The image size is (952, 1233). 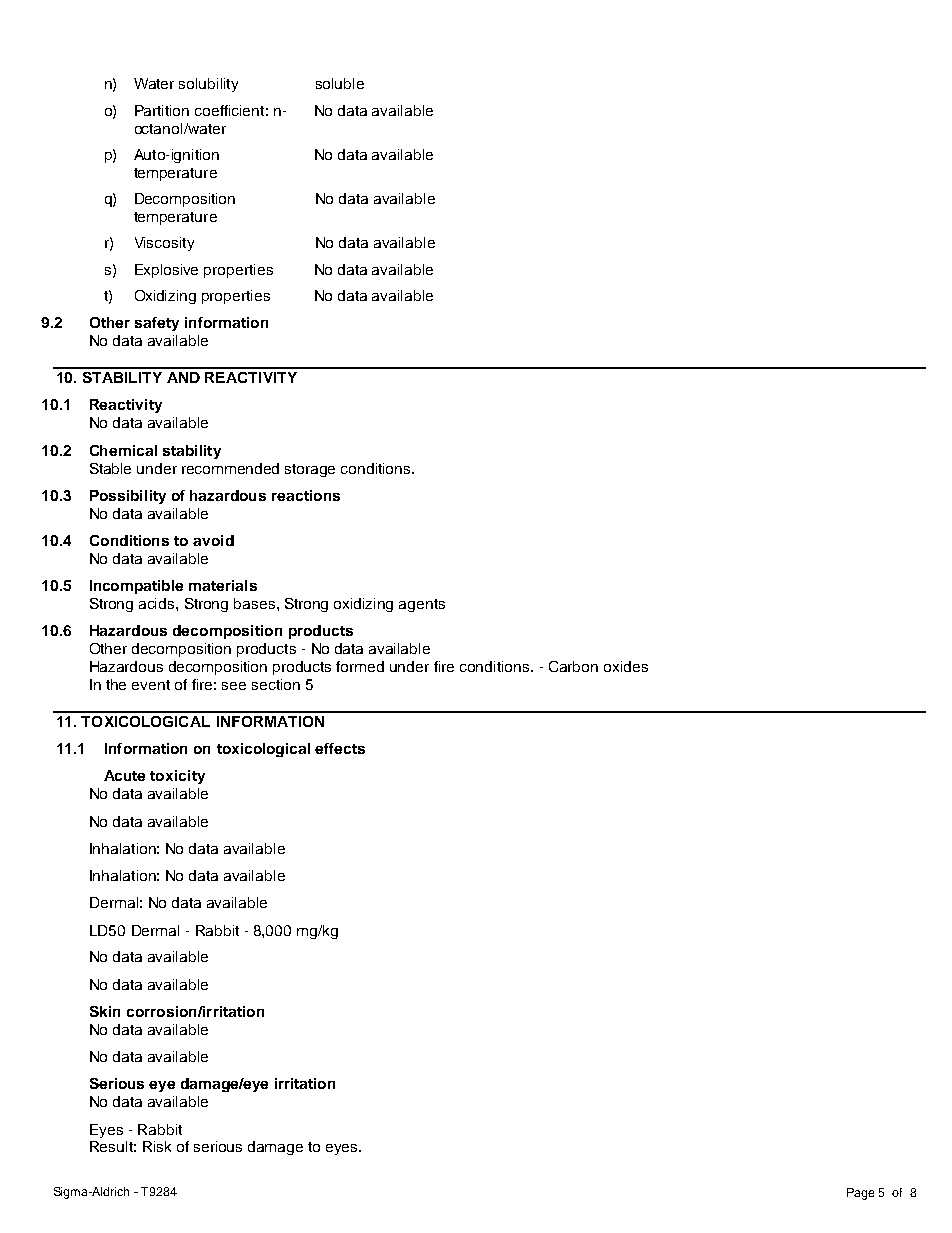 I want to click on Page, so click(x=860, y=1194).
